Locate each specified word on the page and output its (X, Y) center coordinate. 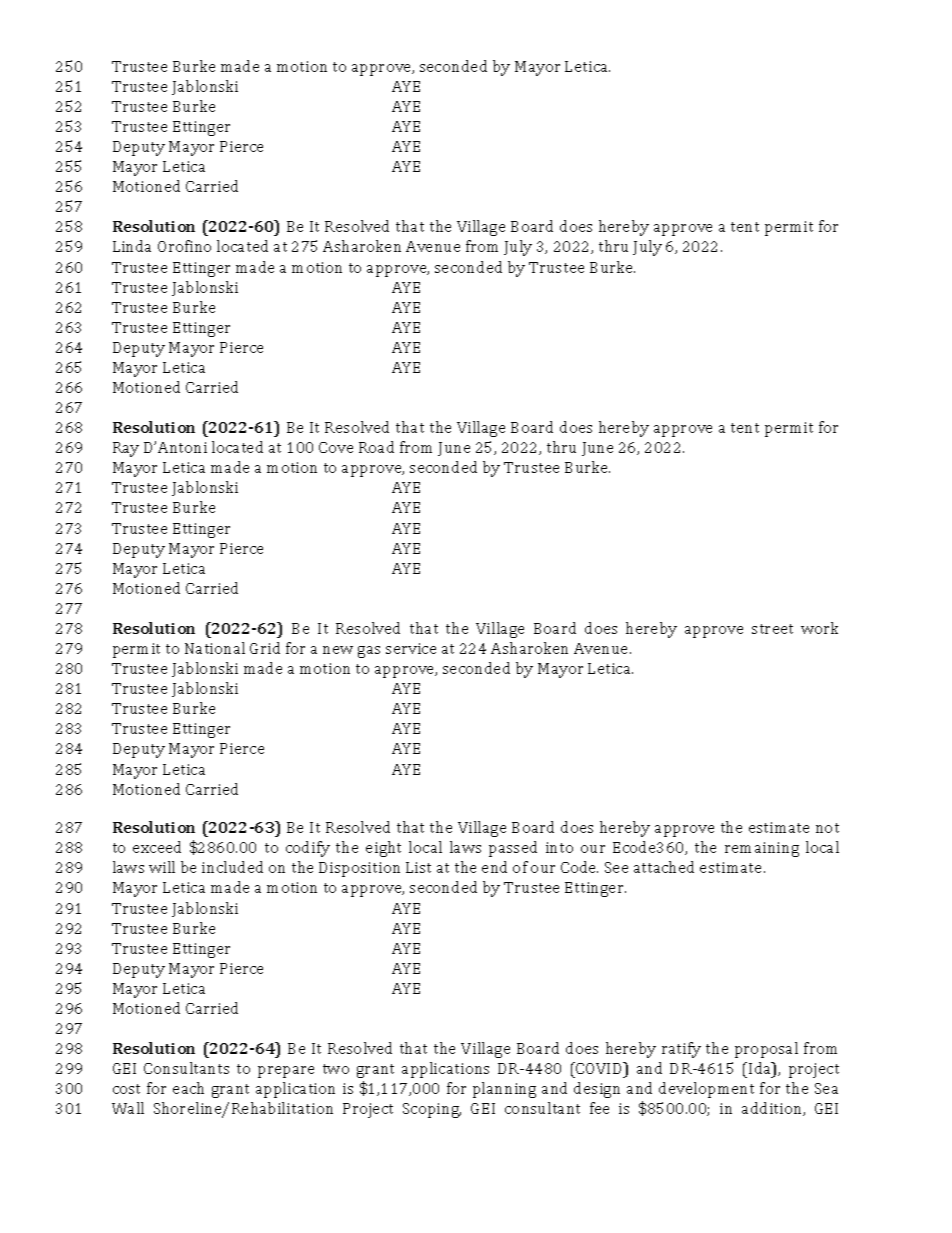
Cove (336, 447)
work (819, 628)
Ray (126, 449)
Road (376, 447)
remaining (762, 849)
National (215, 648)
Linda (132, 246)
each (188, 1088)
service (411, 648)
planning (504, 1090)
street (772, 629)
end (494, 867)
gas (369, 652)
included (232, 867)
